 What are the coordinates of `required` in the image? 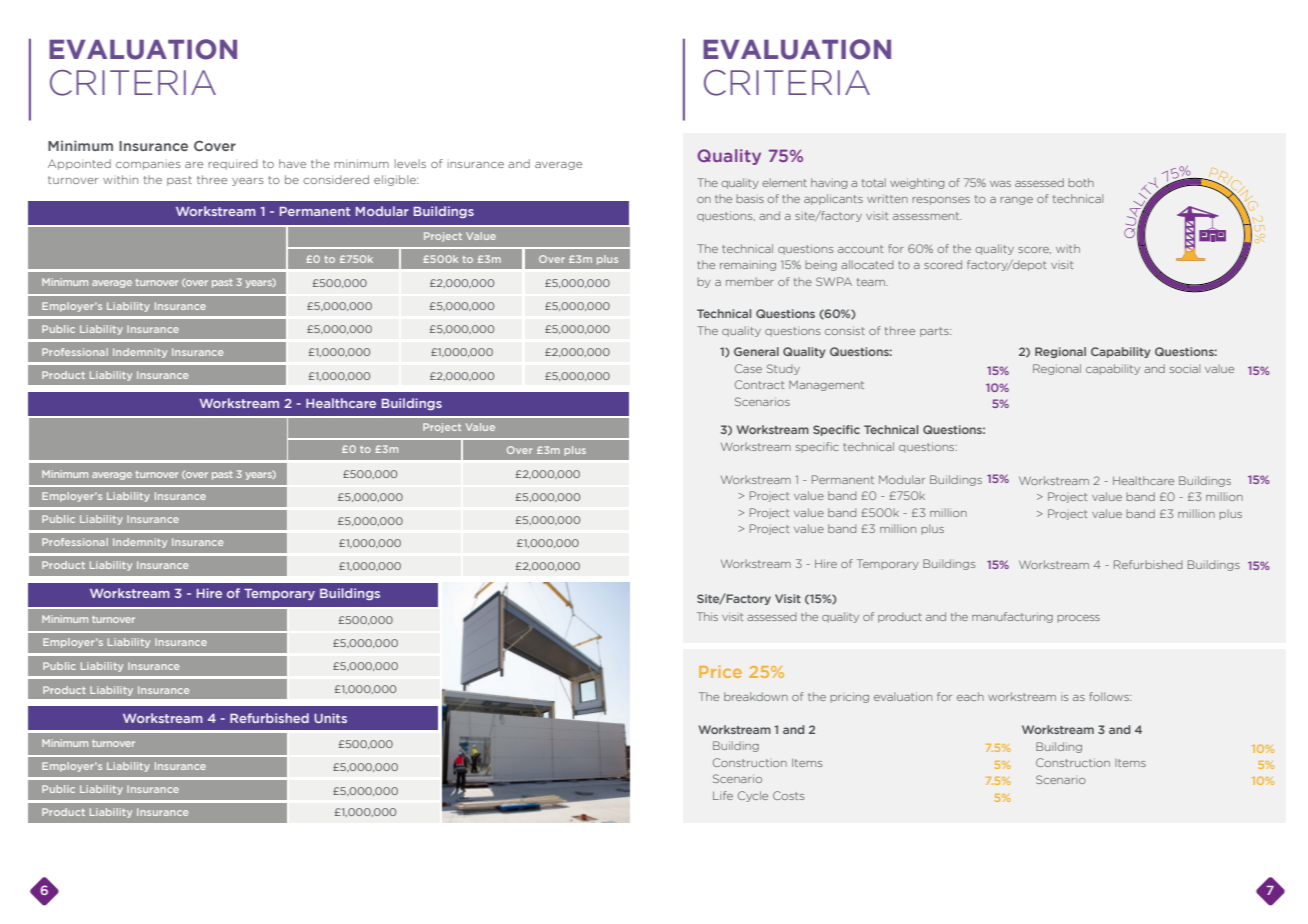 It's located at (233, 164).
